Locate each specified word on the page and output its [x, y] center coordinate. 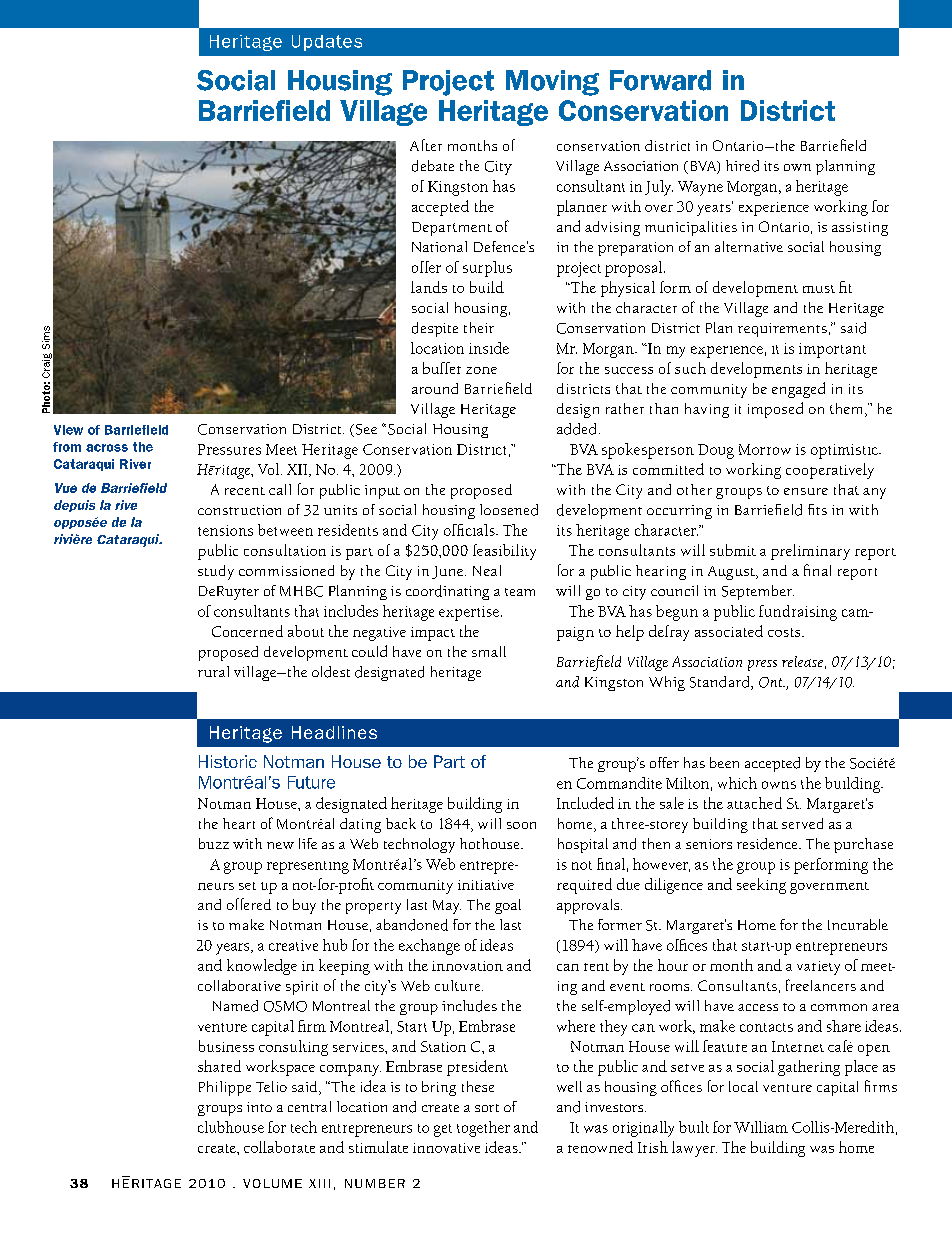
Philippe [225, 1088]
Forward [660, 80]
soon [521, 825]
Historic [228, 761]
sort [487, 1108]
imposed [775, 410]
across [107, 448]
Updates [327, 43]
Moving [552, 83]
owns [779, 785]
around [435, 388]
